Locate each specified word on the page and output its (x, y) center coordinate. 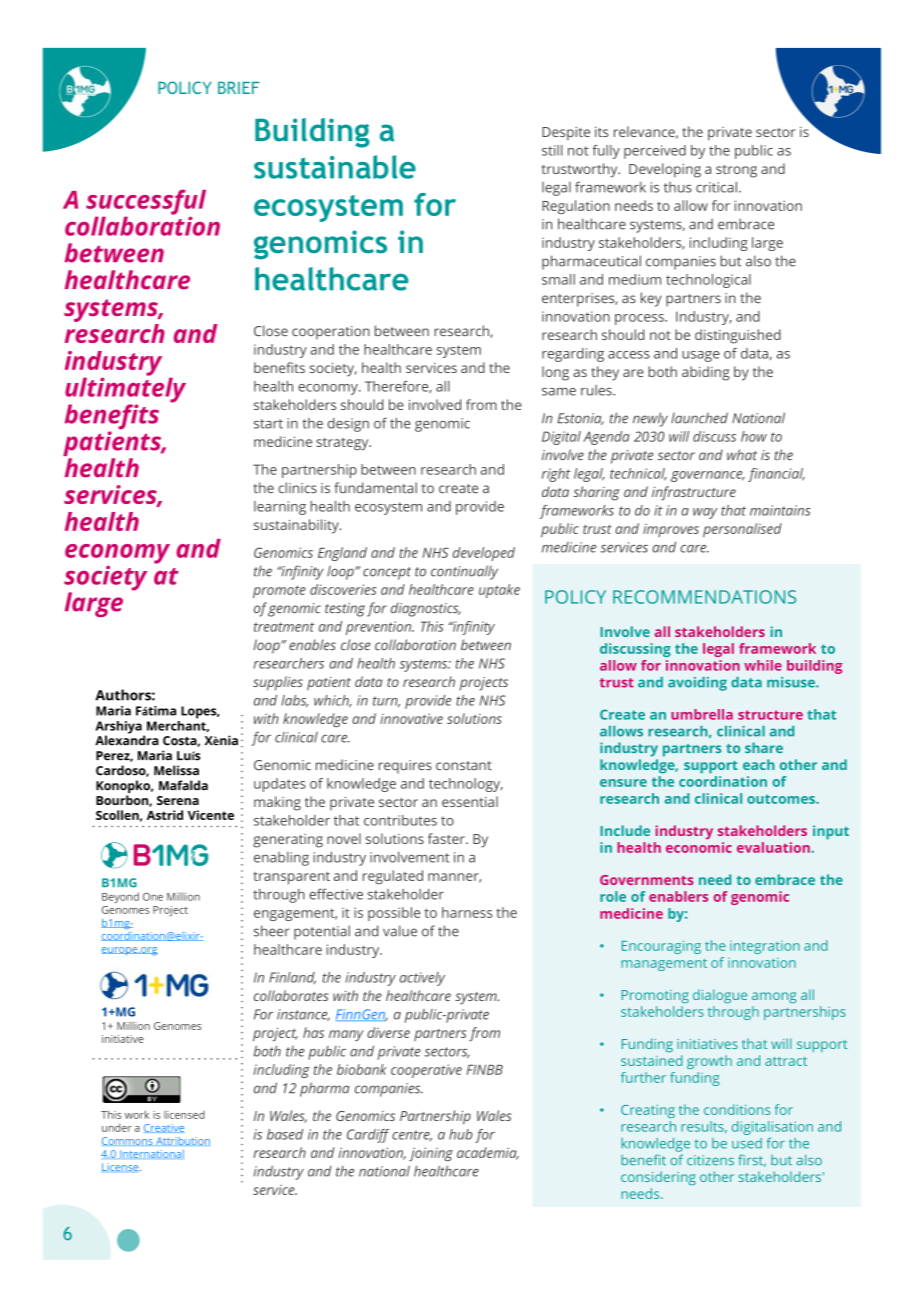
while (763, 665)
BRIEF (239, 87)
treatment (284, 627)
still (552, 150)
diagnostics (426, 609)
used (747, 1143)
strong (736, 171)
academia (488, 1153)
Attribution (182, 1141)
